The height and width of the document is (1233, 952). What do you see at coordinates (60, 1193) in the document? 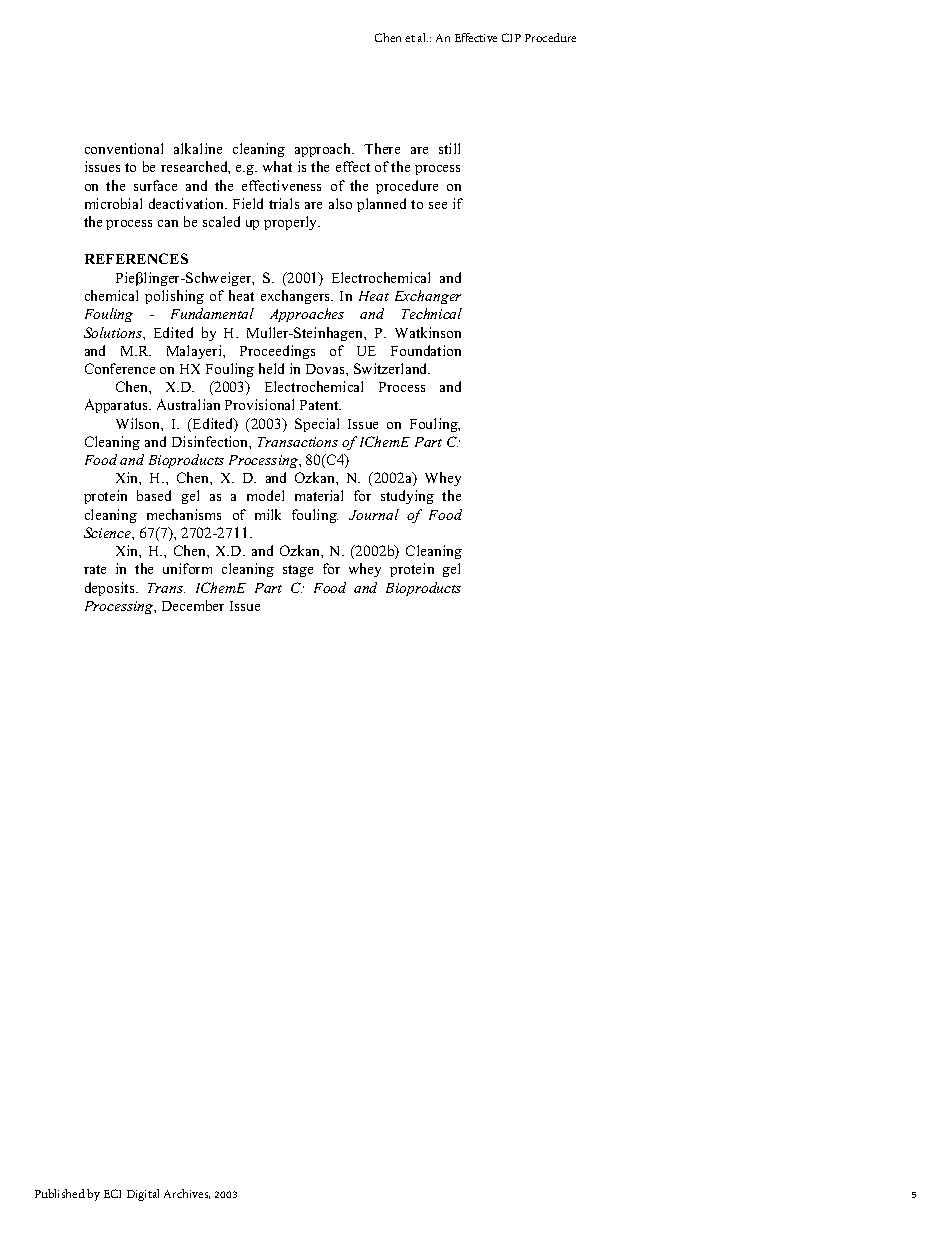
I see `Published` at bounding box center [60, 1193].
